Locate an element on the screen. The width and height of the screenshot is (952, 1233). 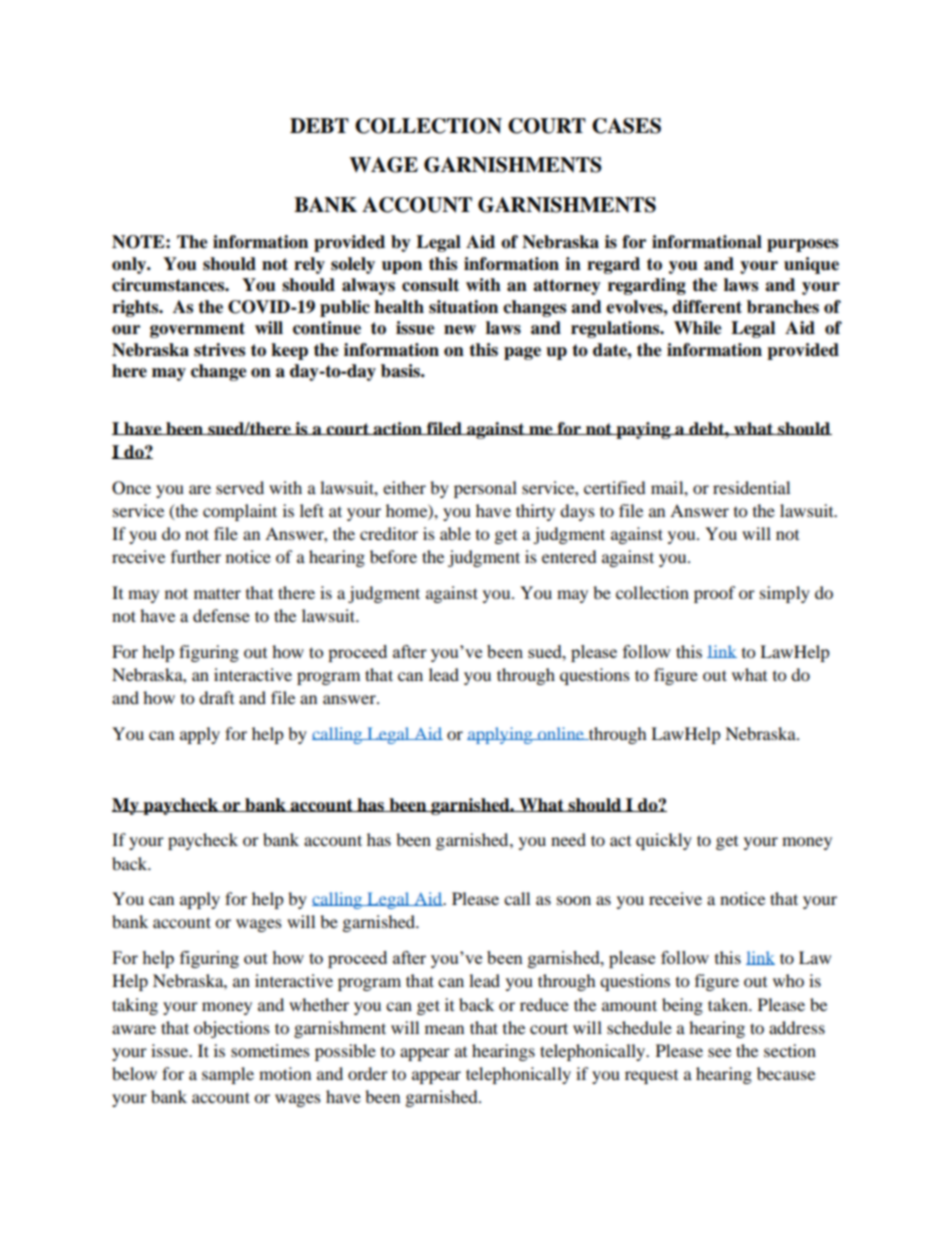
purposes is located at coordinates (802, 245).
